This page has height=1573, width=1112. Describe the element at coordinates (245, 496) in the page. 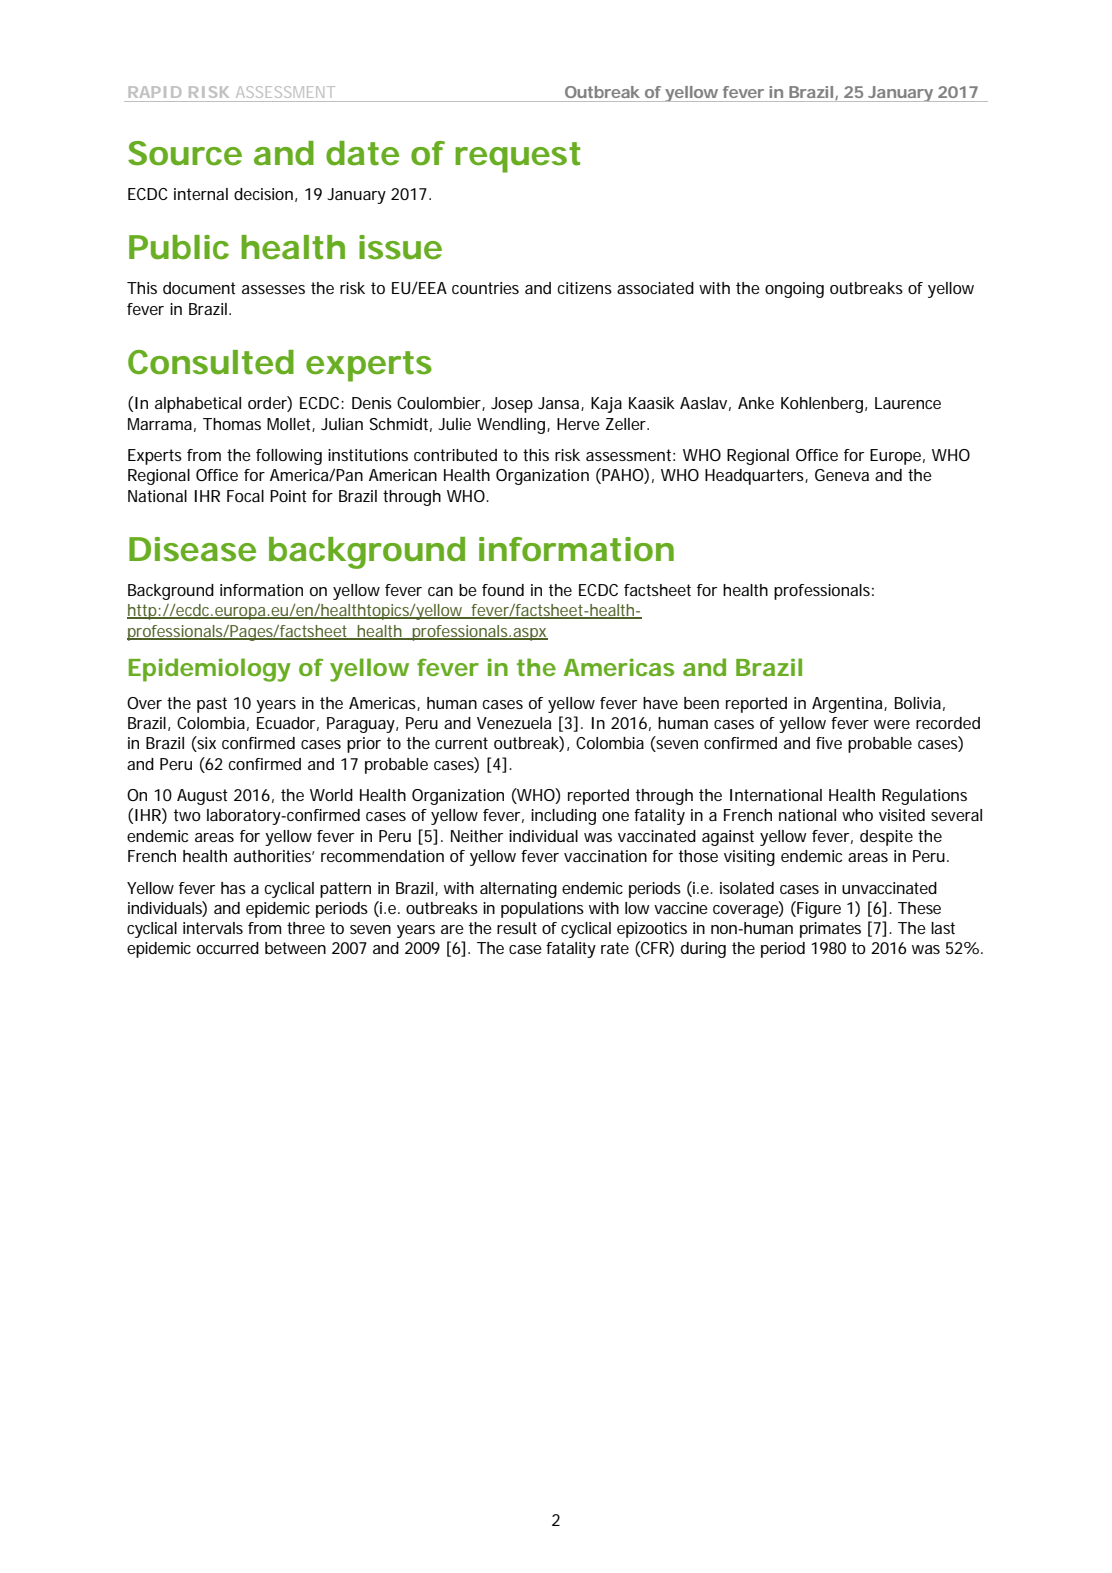

I see `Focal` at that location.
